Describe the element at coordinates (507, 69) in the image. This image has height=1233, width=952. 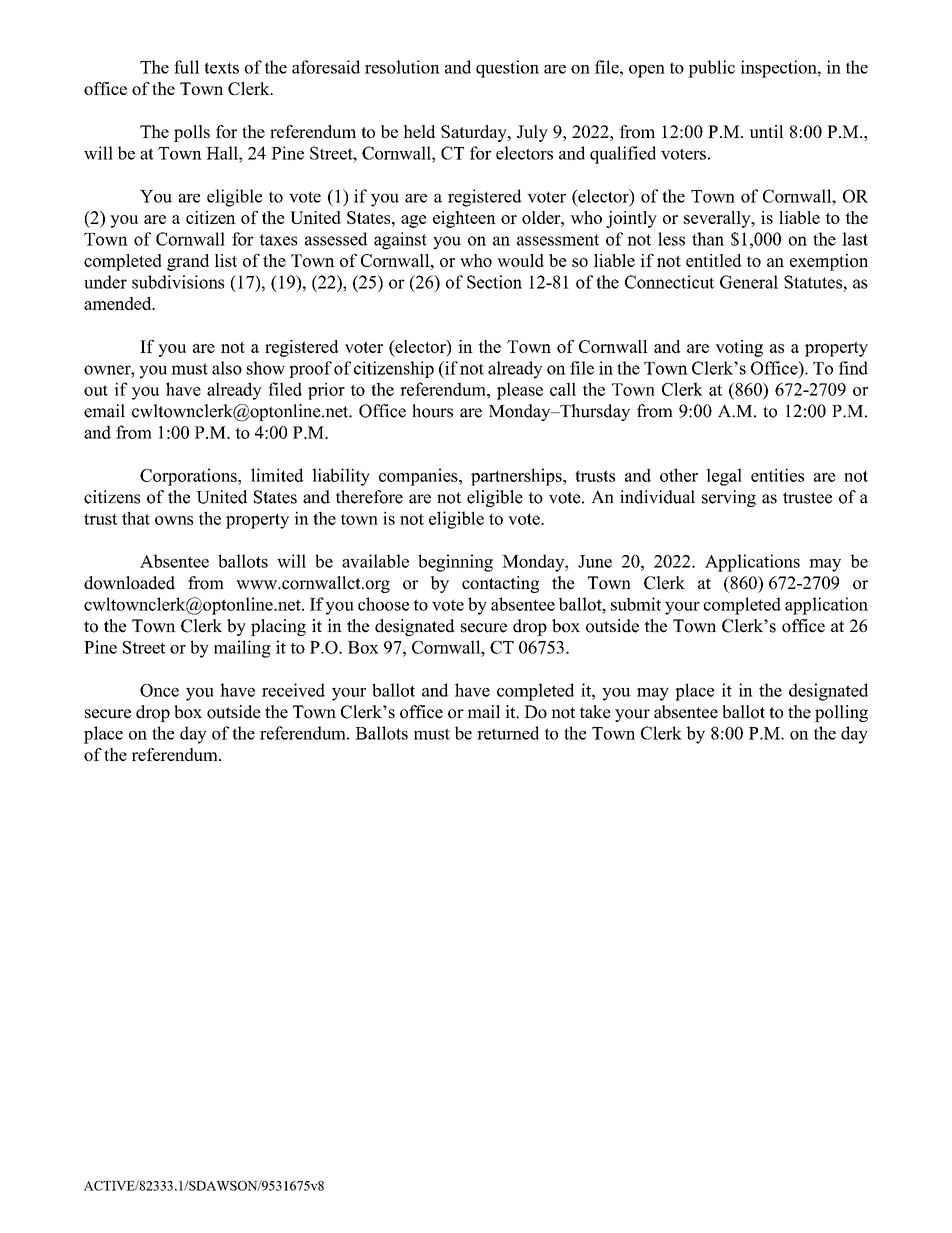
I see `question` at that location.
